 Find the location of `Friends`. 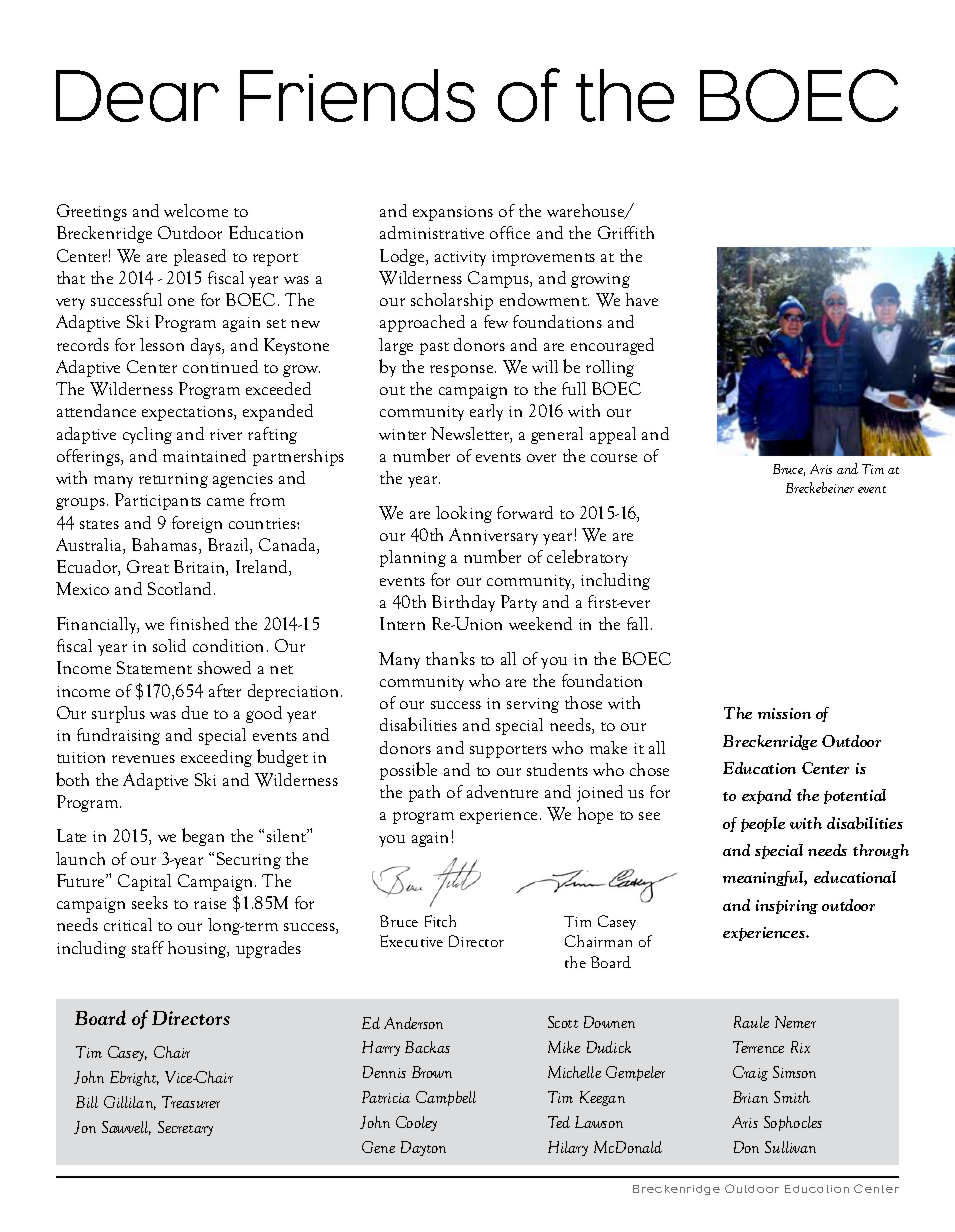

Friends is located at coordinates (357, 95).
